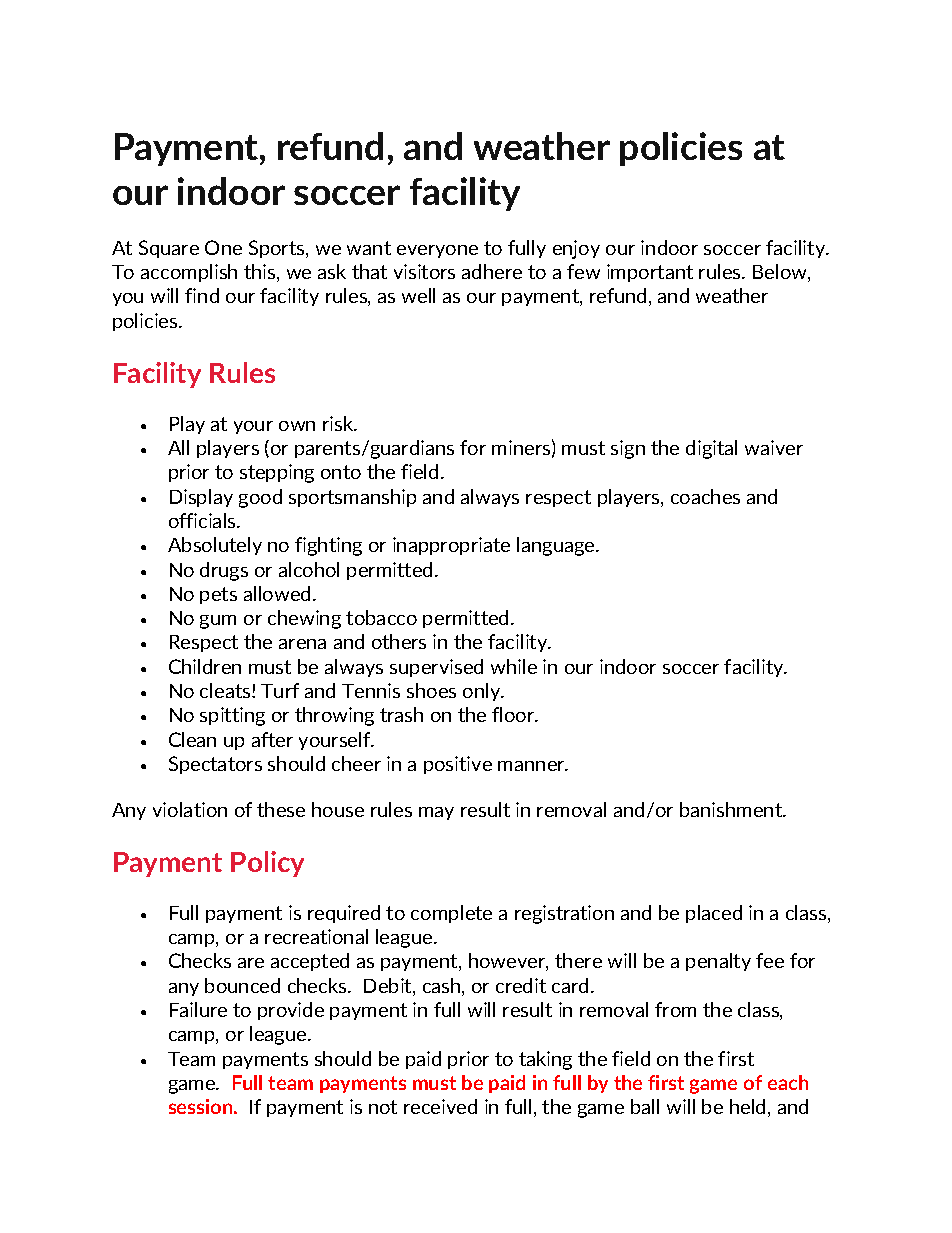  I want to click on received, so click(440, 1106).
